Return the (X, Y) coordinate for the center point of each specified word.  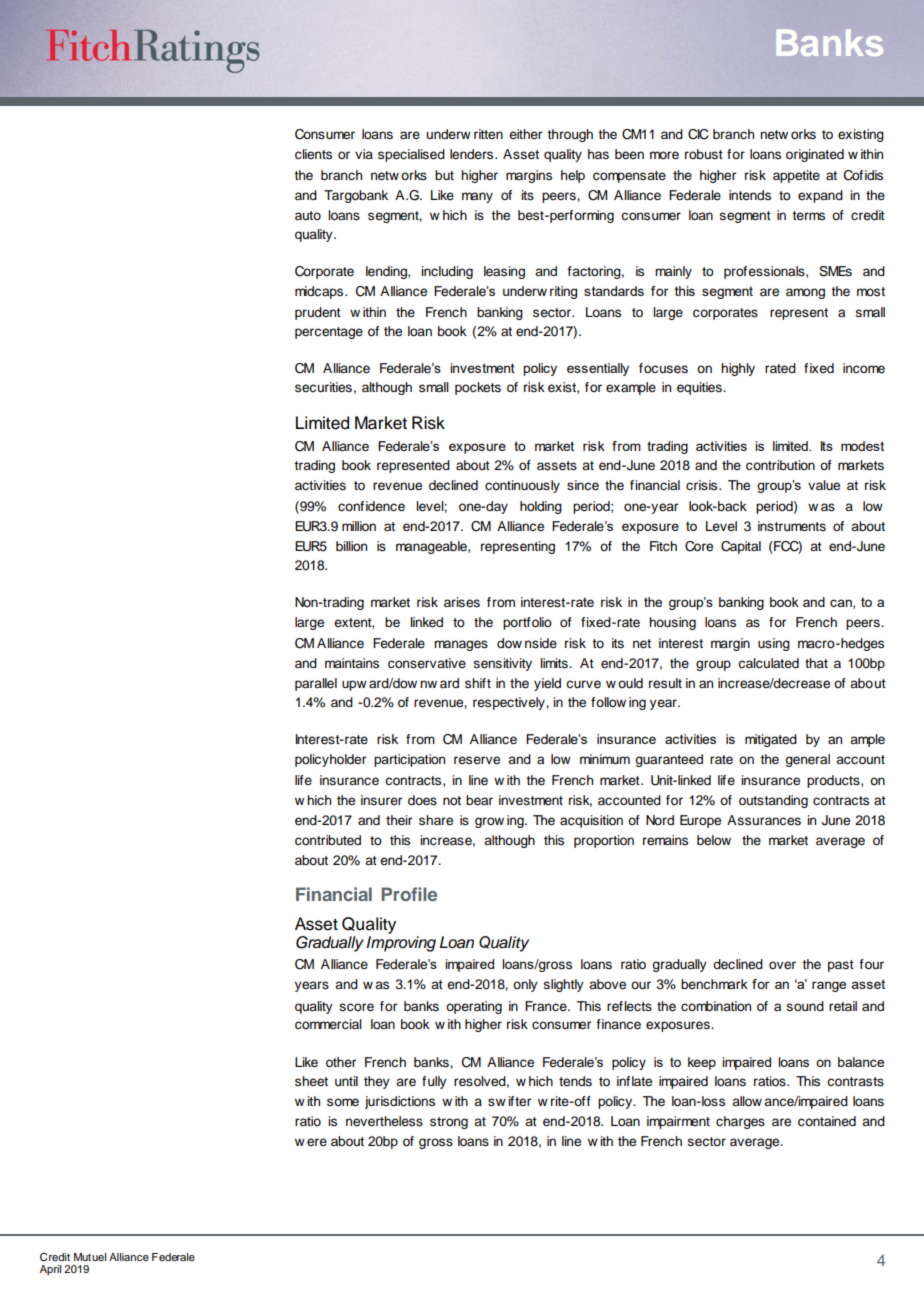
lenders (473, 154)
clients (313, 154)
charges (740, 1122)
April (50, 1270)
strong (449, 1123)
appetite (796, 176)
